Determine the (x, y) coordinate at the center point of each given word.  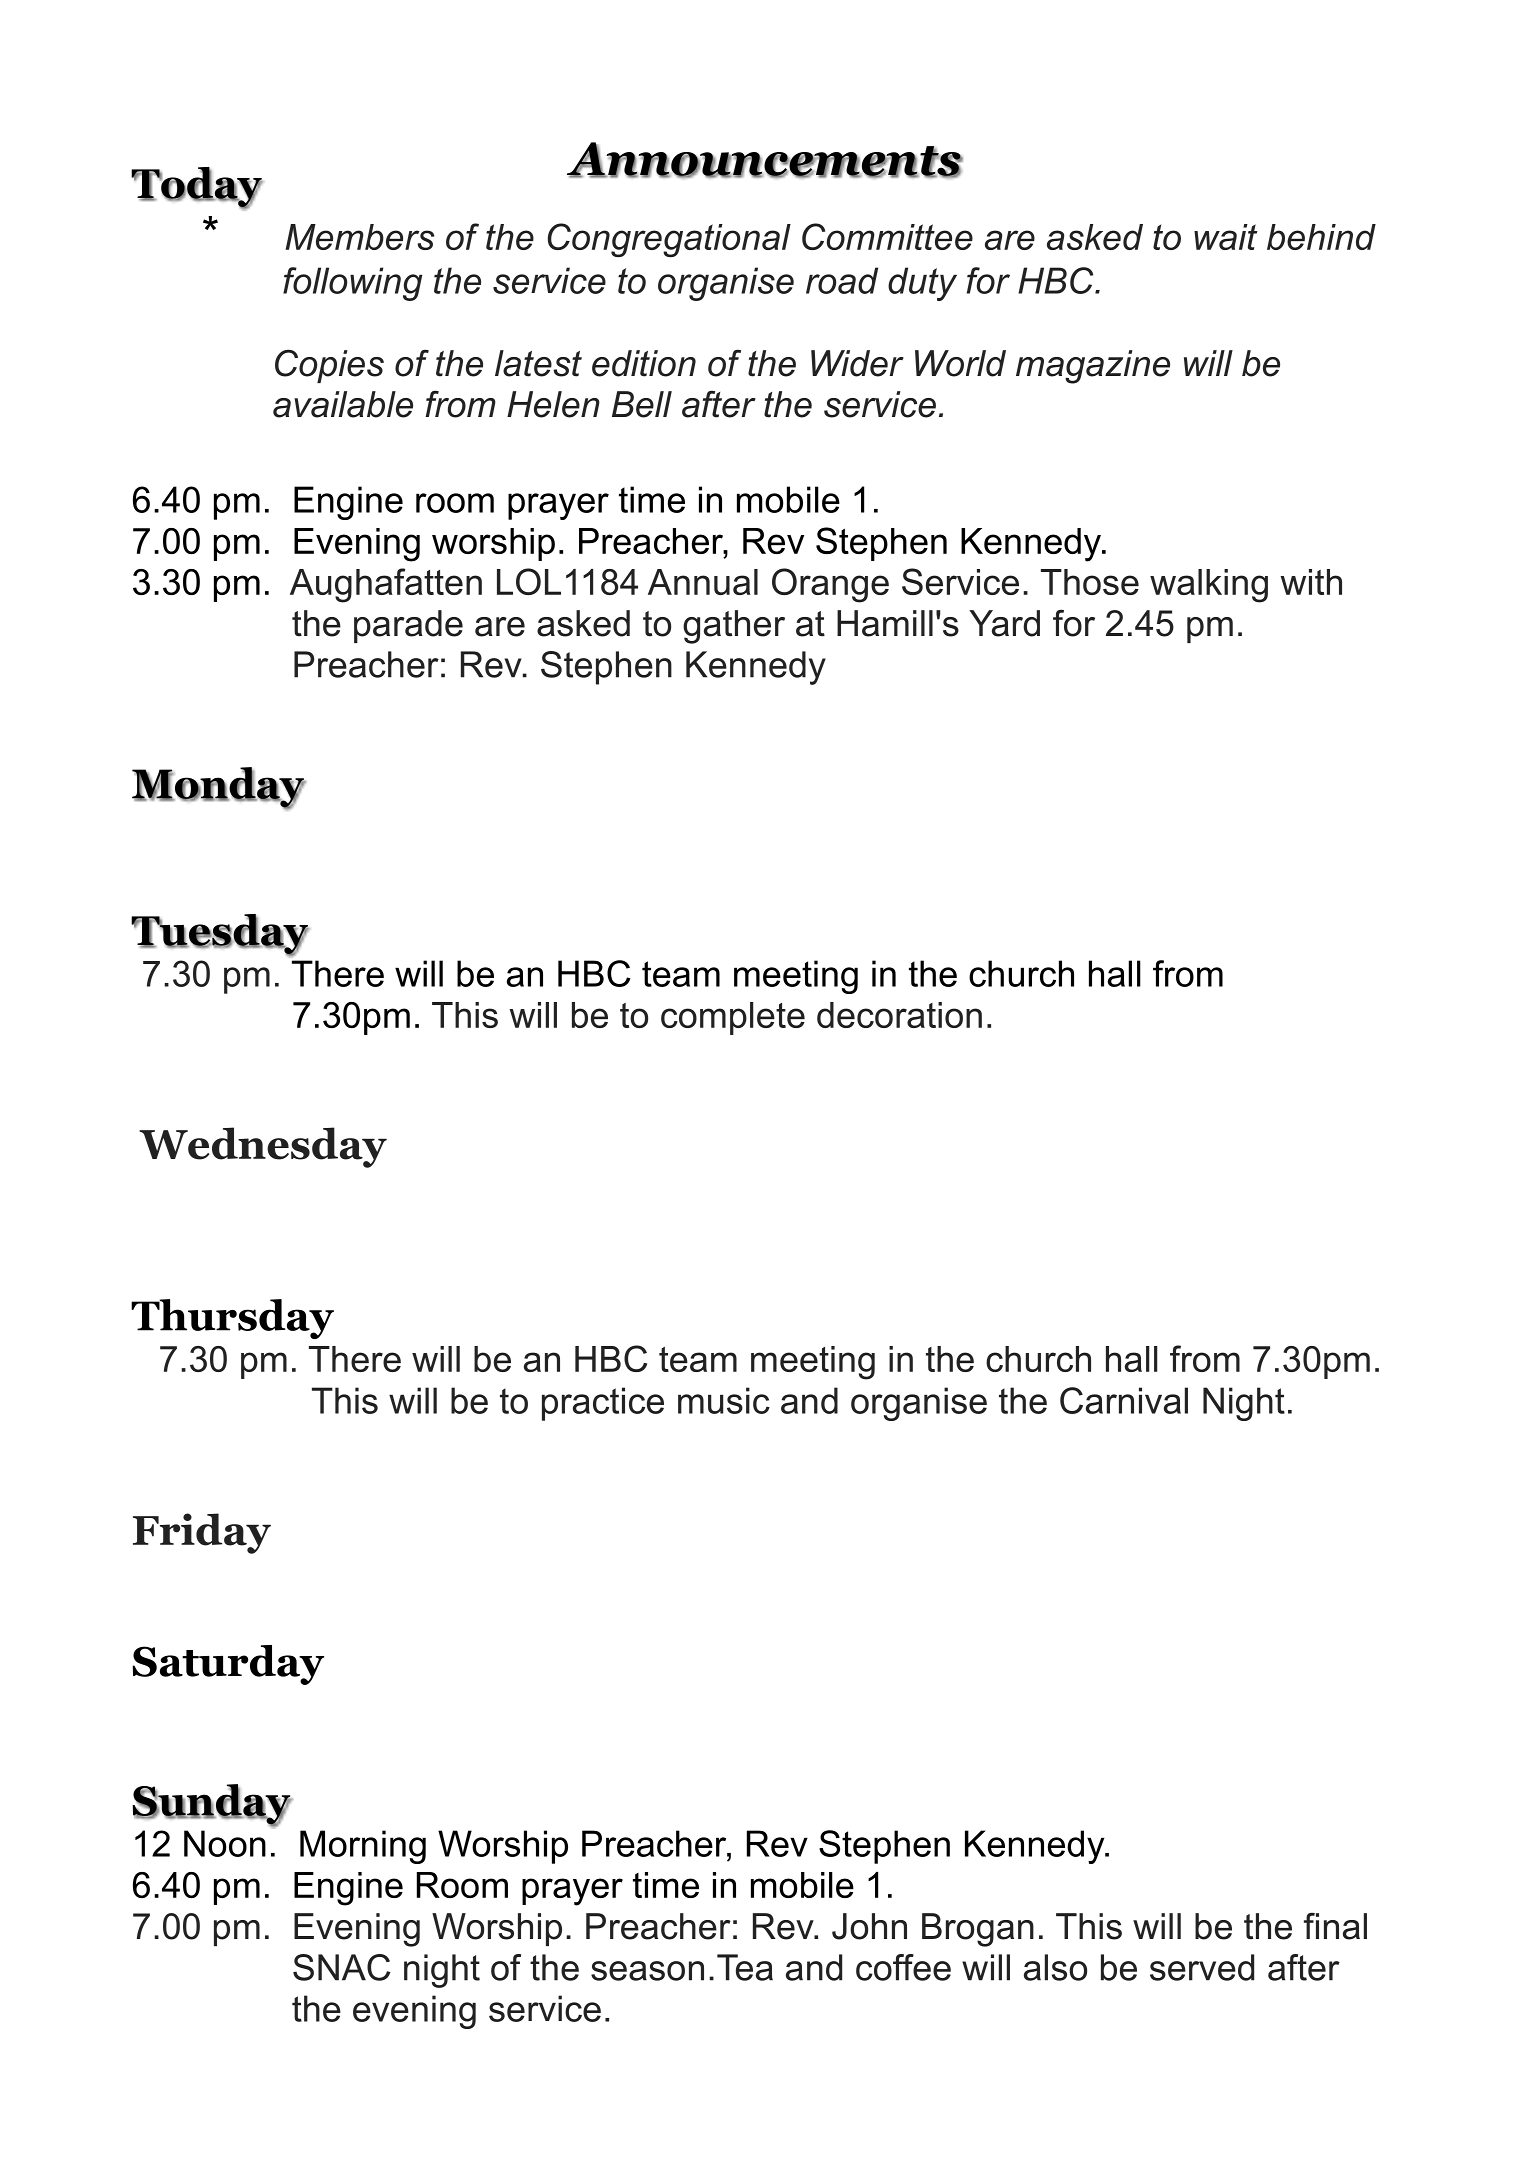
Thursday (232, 1319)
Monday (219, 788)
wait (1225, 237)
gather (734, 627)
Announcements (765, 160)
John (869, 1926)
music (724, 1400)
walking (1209, 586)
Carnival (1124, 1400)
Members (359, 237)
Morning (363, 1847)
